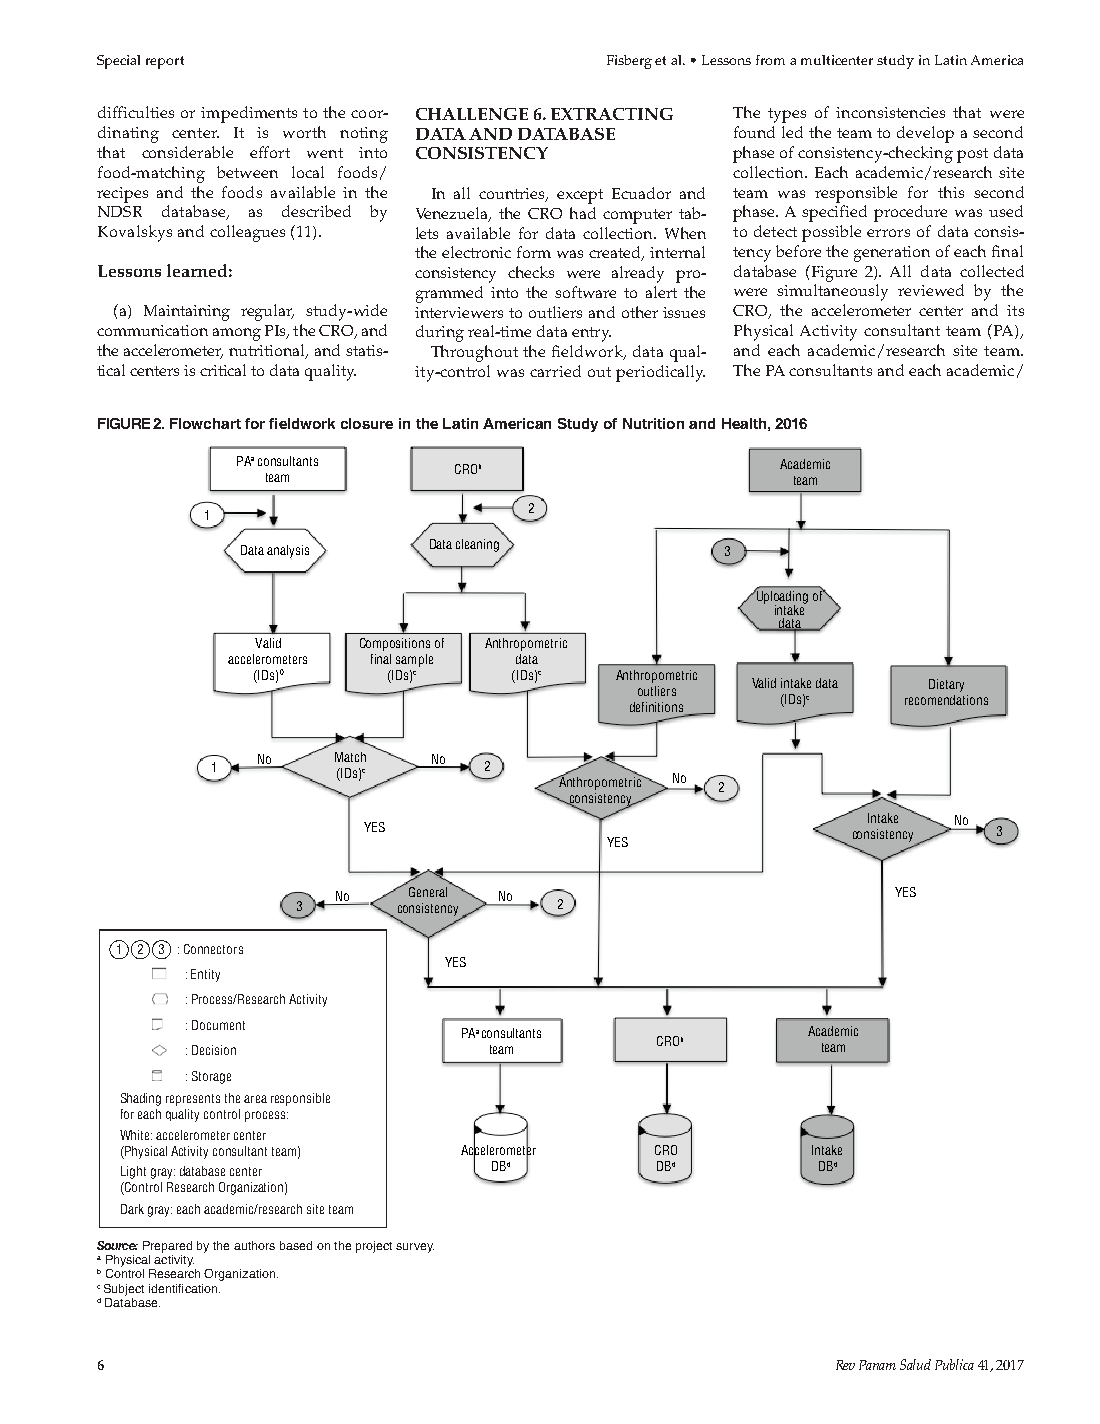  What do you see at coordinates (612, 114) in the screenshot?
I see `EXTRACTING` at bounding box center [612, 114].
